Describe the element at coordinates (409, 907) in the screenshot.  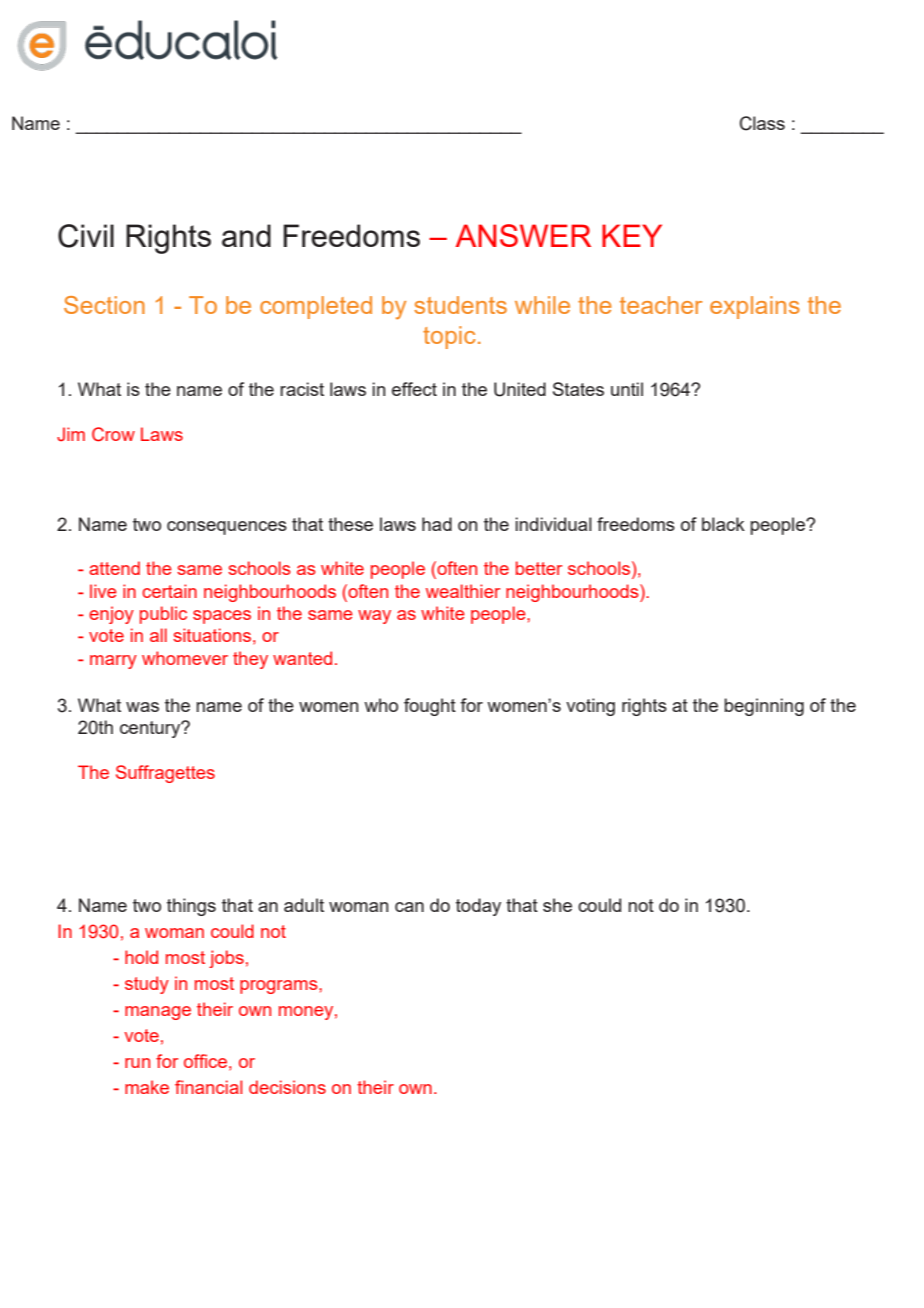
I see `can` at that location.
